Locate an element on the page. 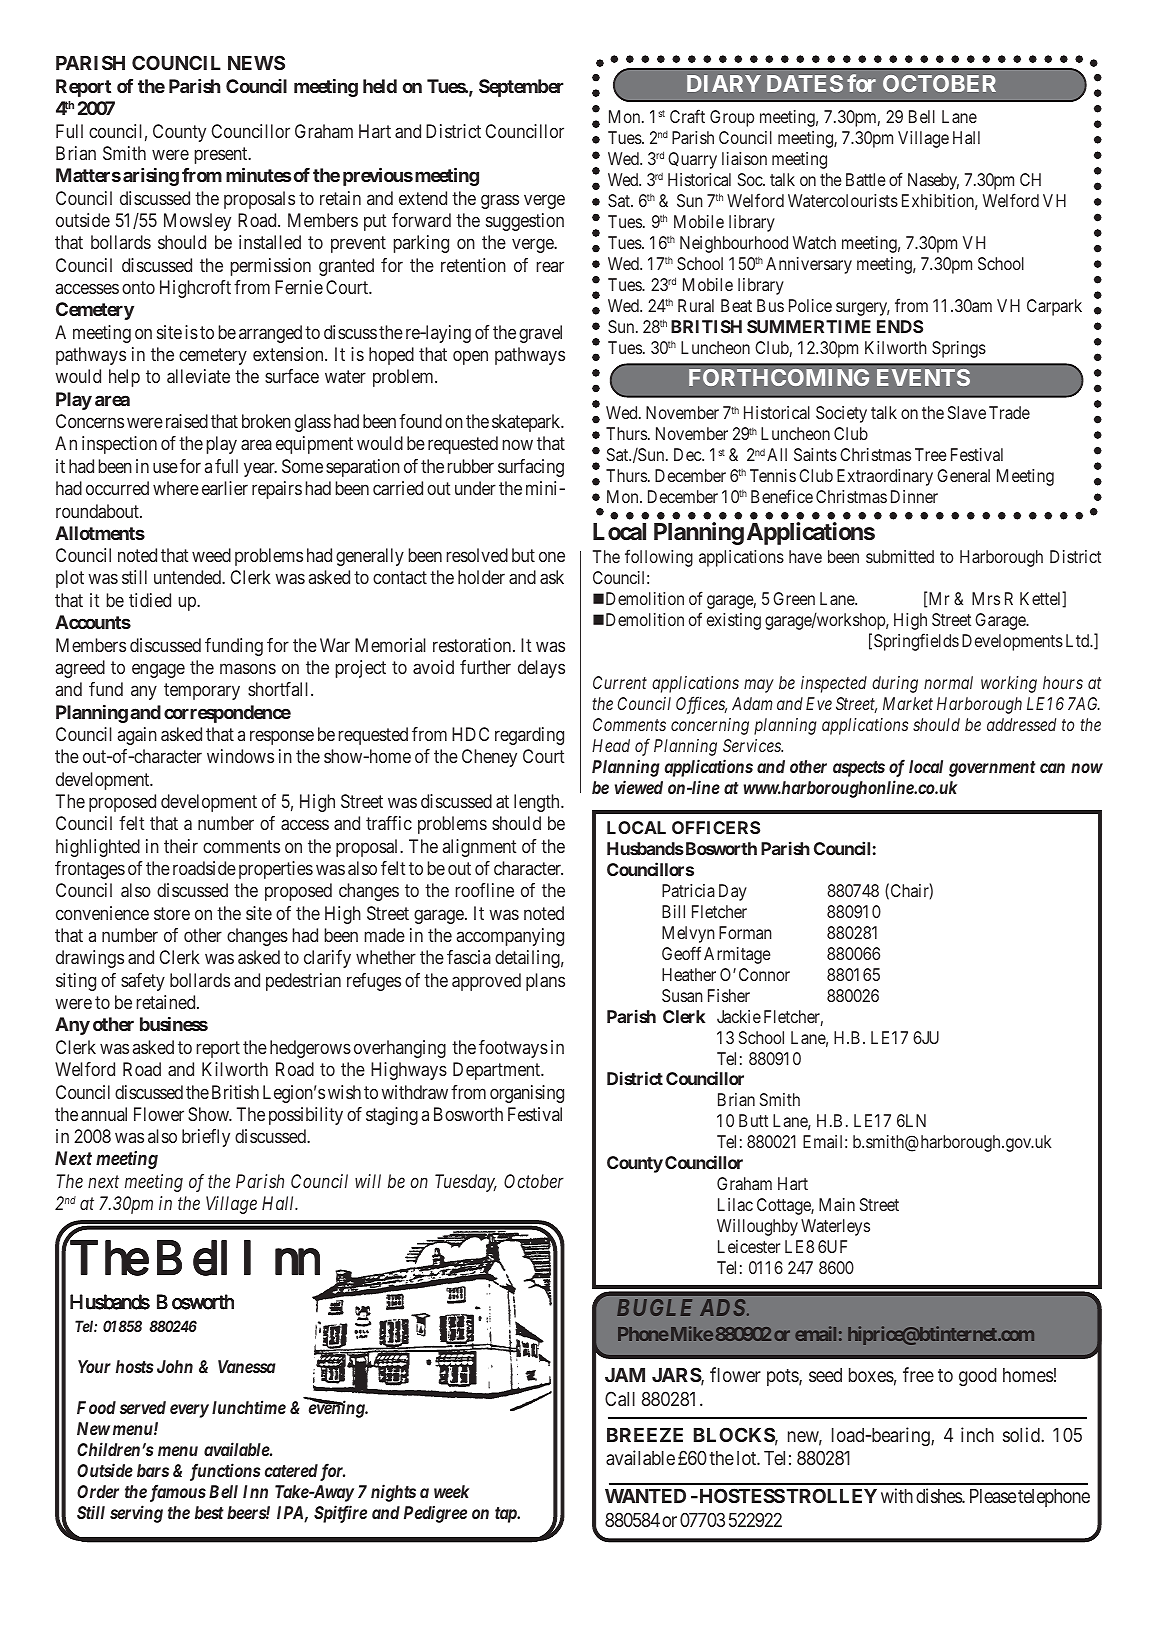  bars is located at coordinates (153, 1470).
